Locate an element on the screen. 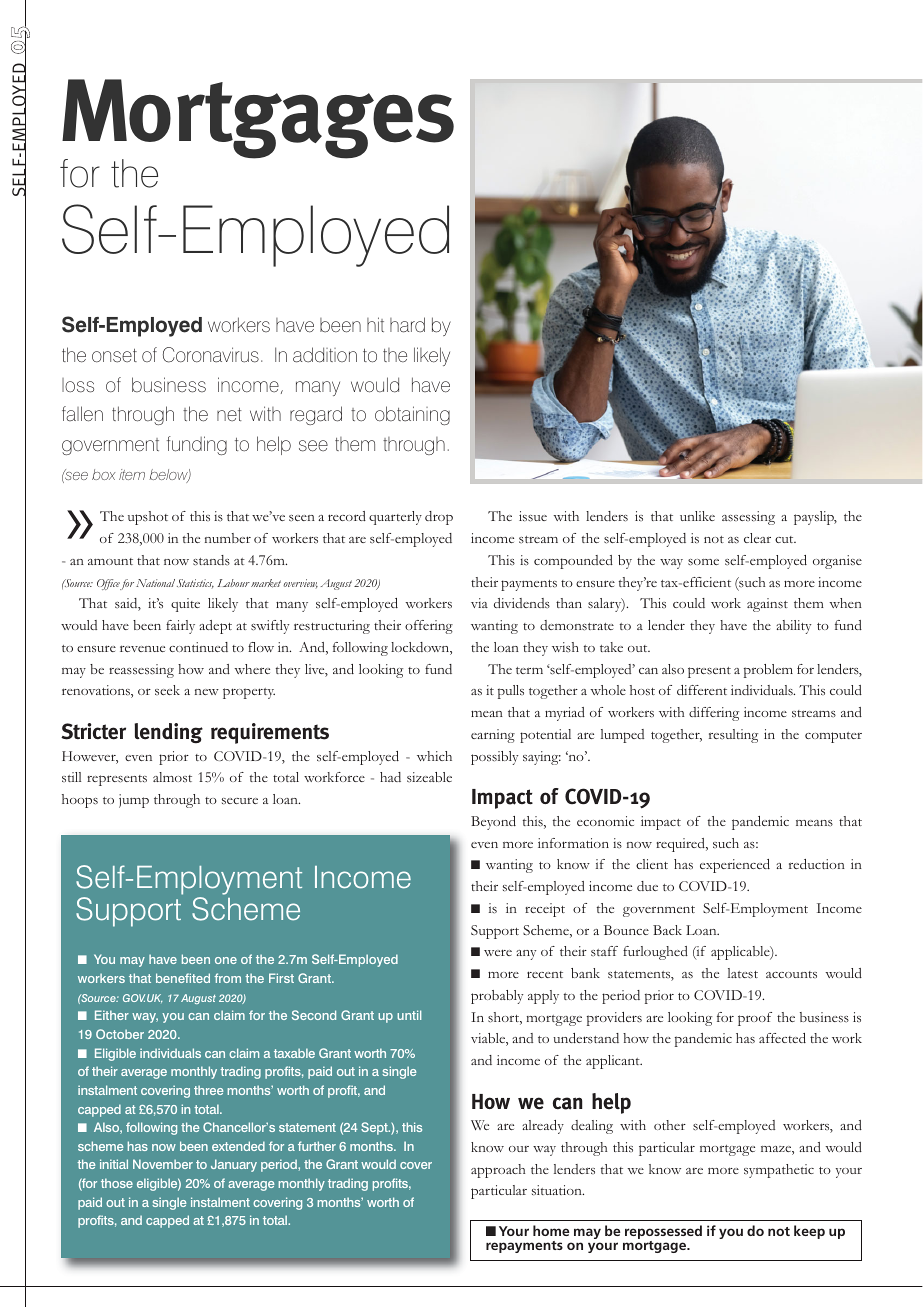  clear is located at coordinates (757, 538).
